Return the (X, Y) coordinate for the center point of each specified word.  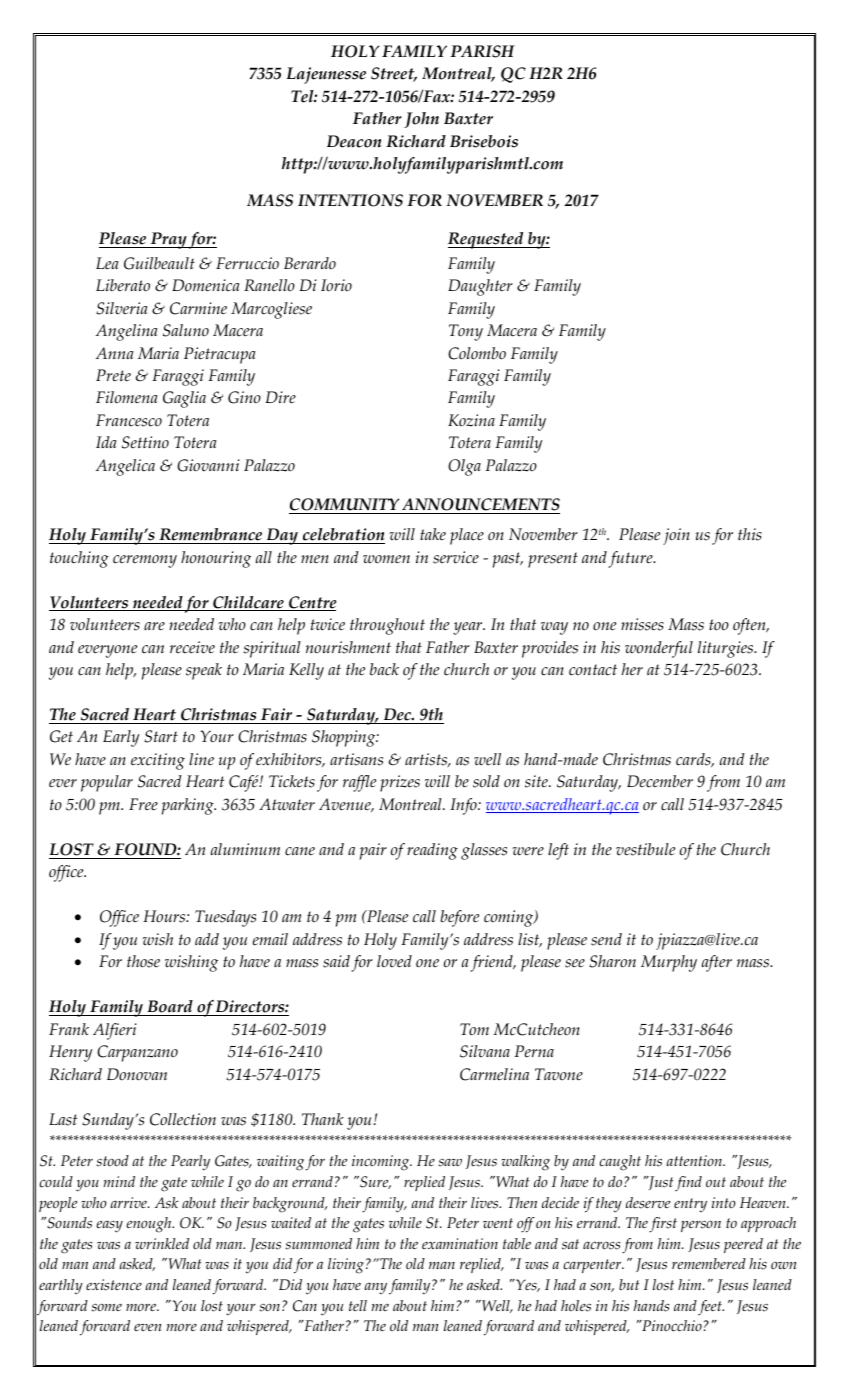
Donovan (137, 1074)
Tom (474, 1029)
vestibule (645, 849)
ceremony (145, 561)
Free (143, 804)
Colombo (477, 353)
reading (432, 851)
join (676, 536)
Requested (487, 240)
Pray (168, 240)
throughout (387, 626)
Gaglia (184, 399)
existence (114, 1285)
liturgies (726, 649)
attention (695, 1161)
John (421, 120)
